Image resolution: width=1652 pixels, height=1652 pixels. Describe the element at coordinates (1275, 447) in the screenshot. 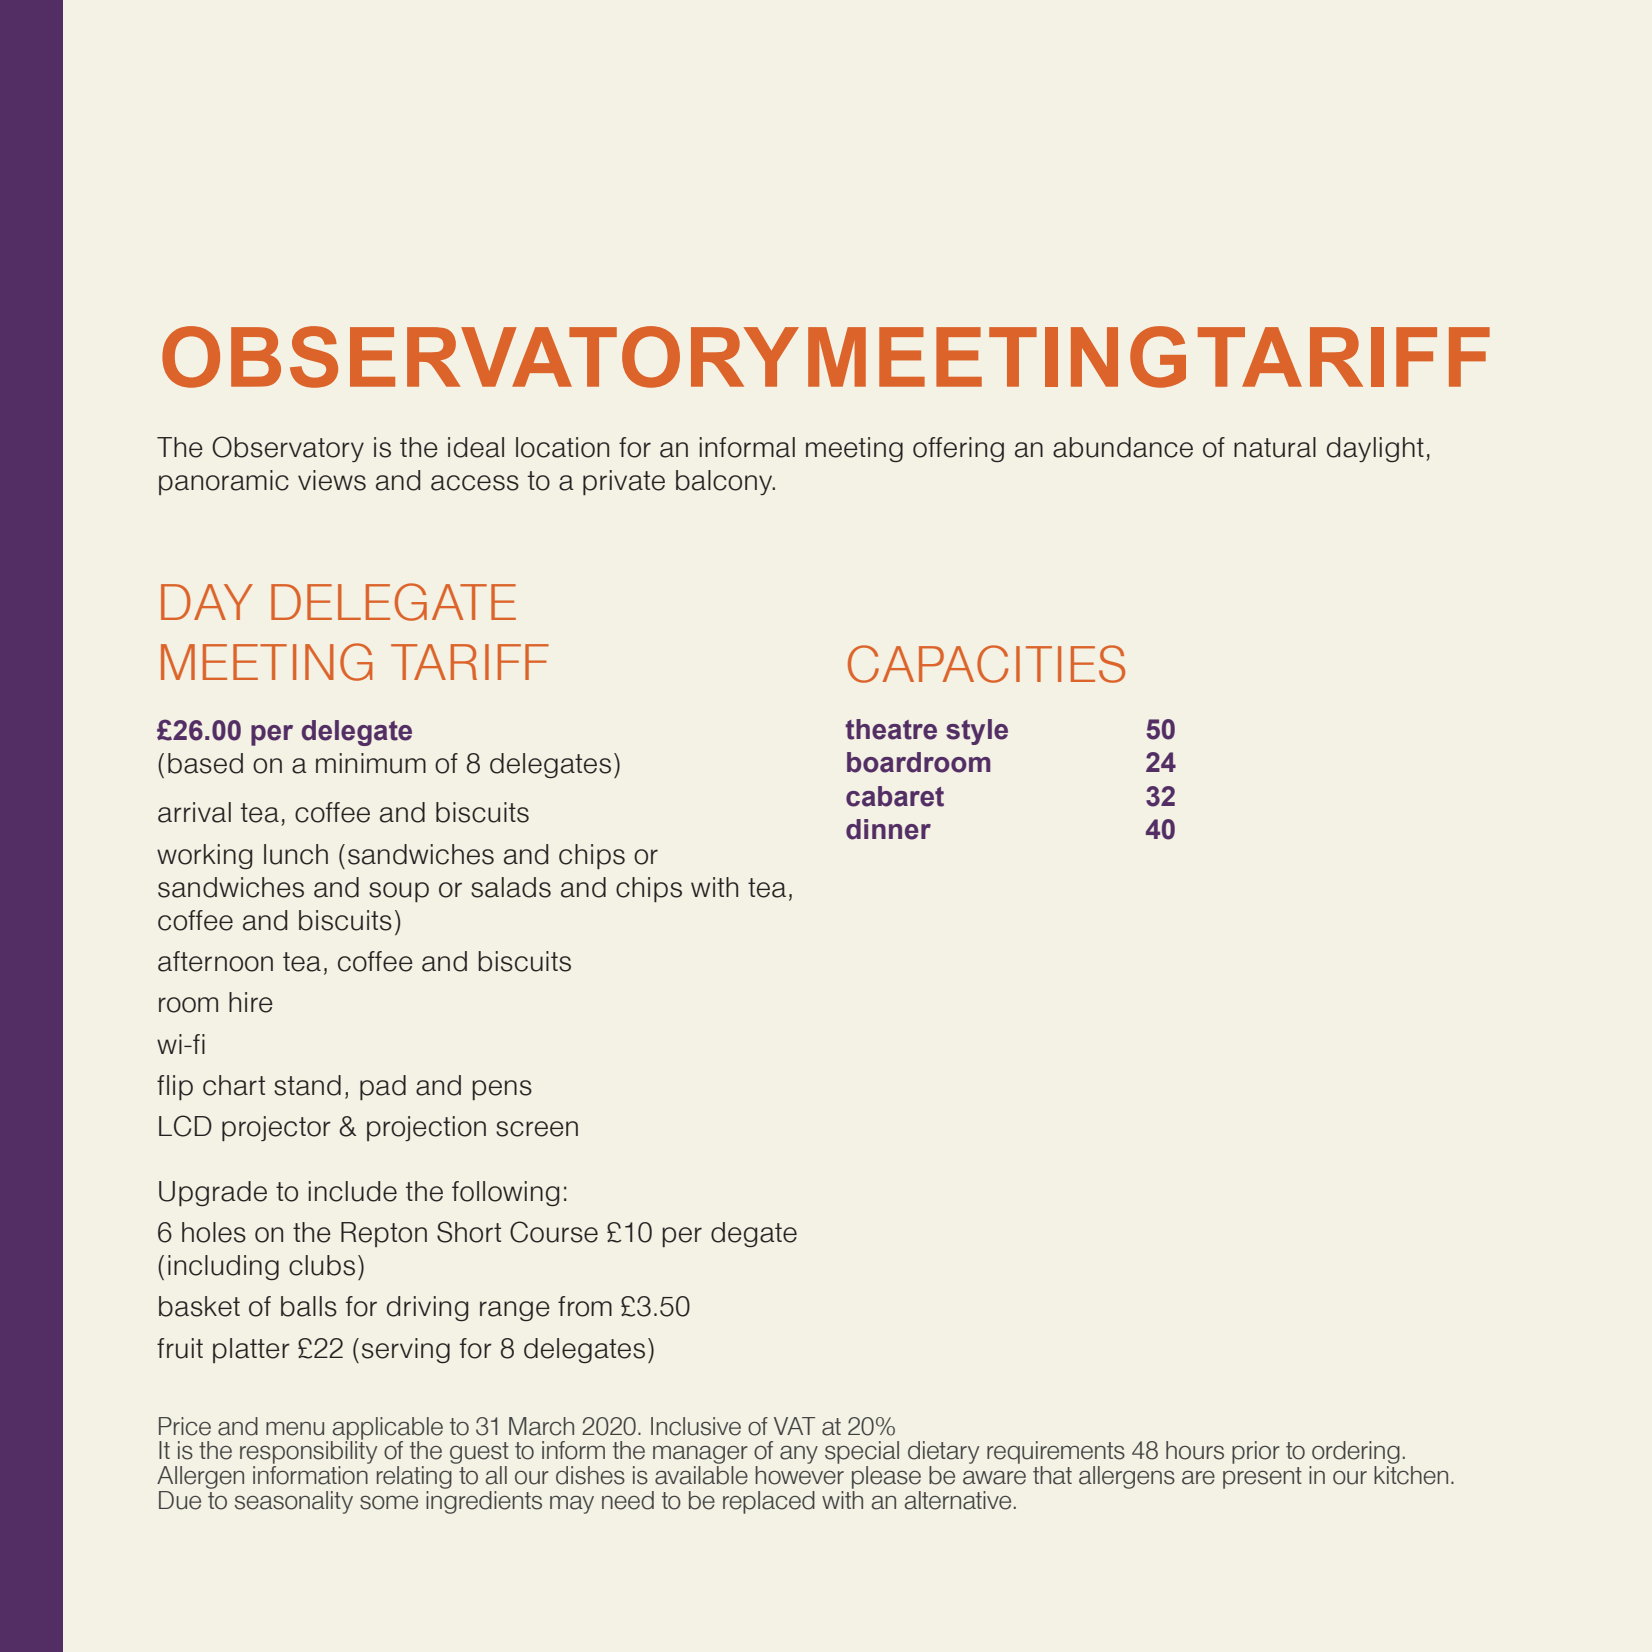

I see `natural` at that location.
